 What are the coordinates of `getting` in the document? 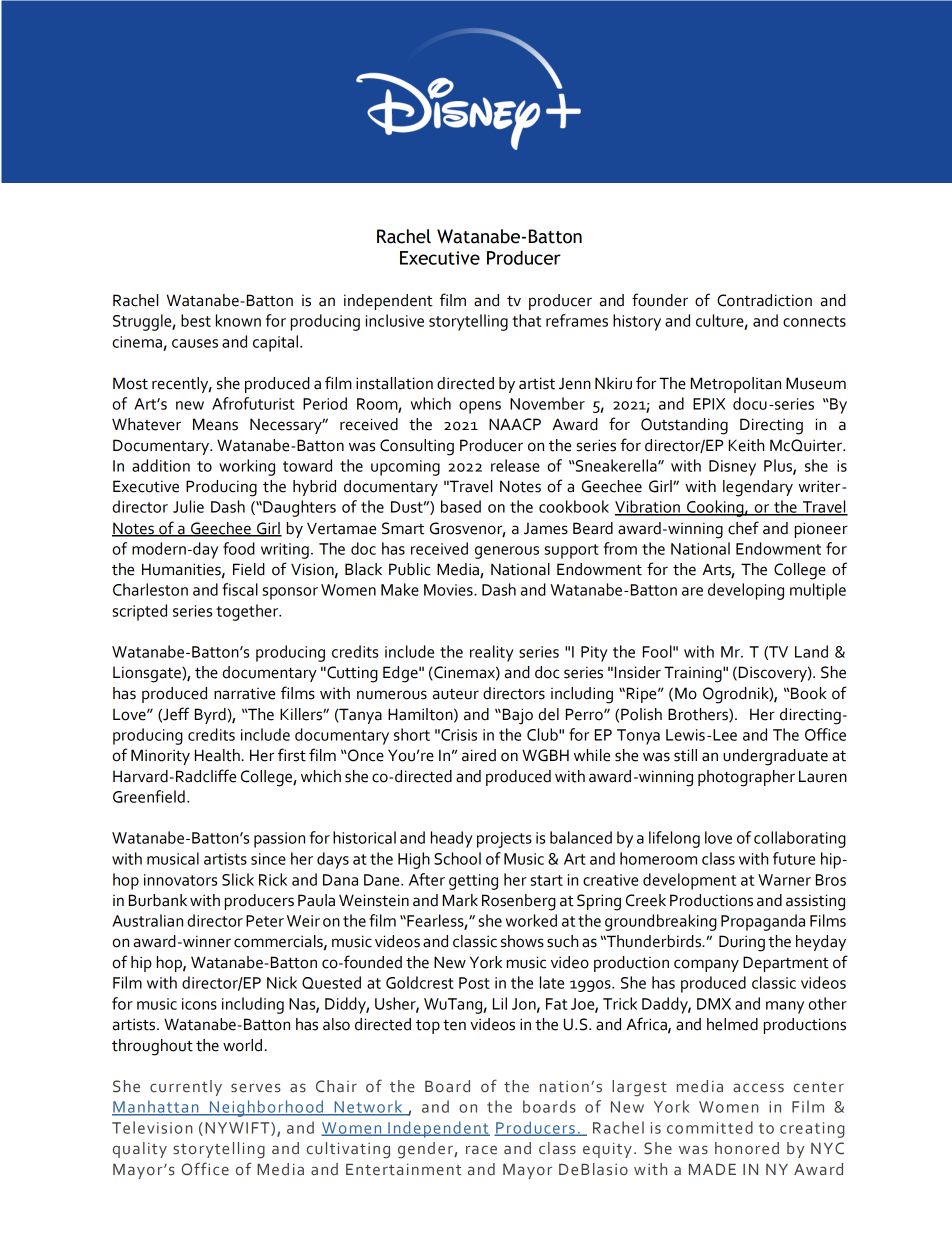 It's located at (473, 882).
